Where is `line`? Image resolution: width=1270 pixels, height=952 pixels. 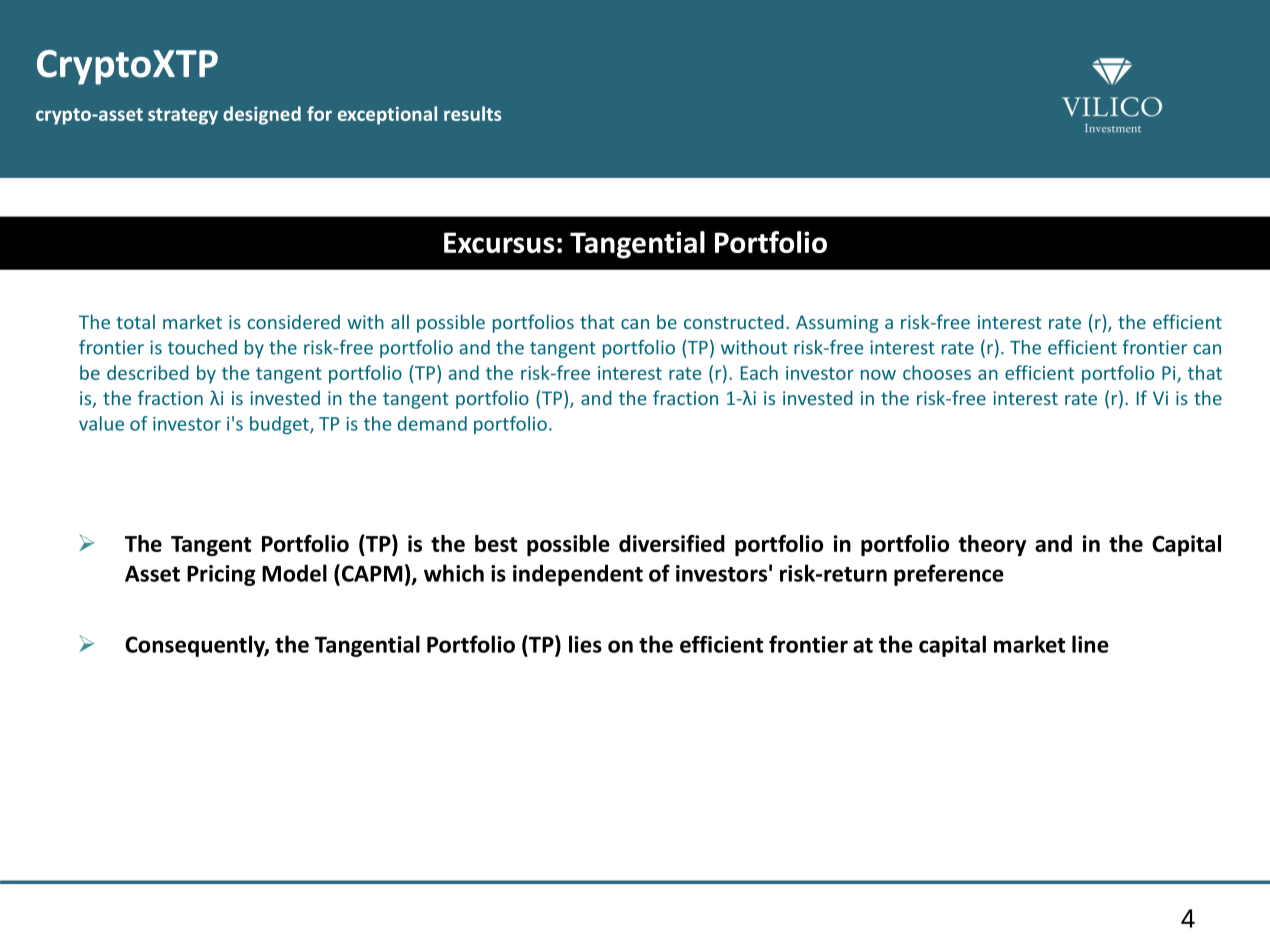 line is located at coordinates (1090, 644).
